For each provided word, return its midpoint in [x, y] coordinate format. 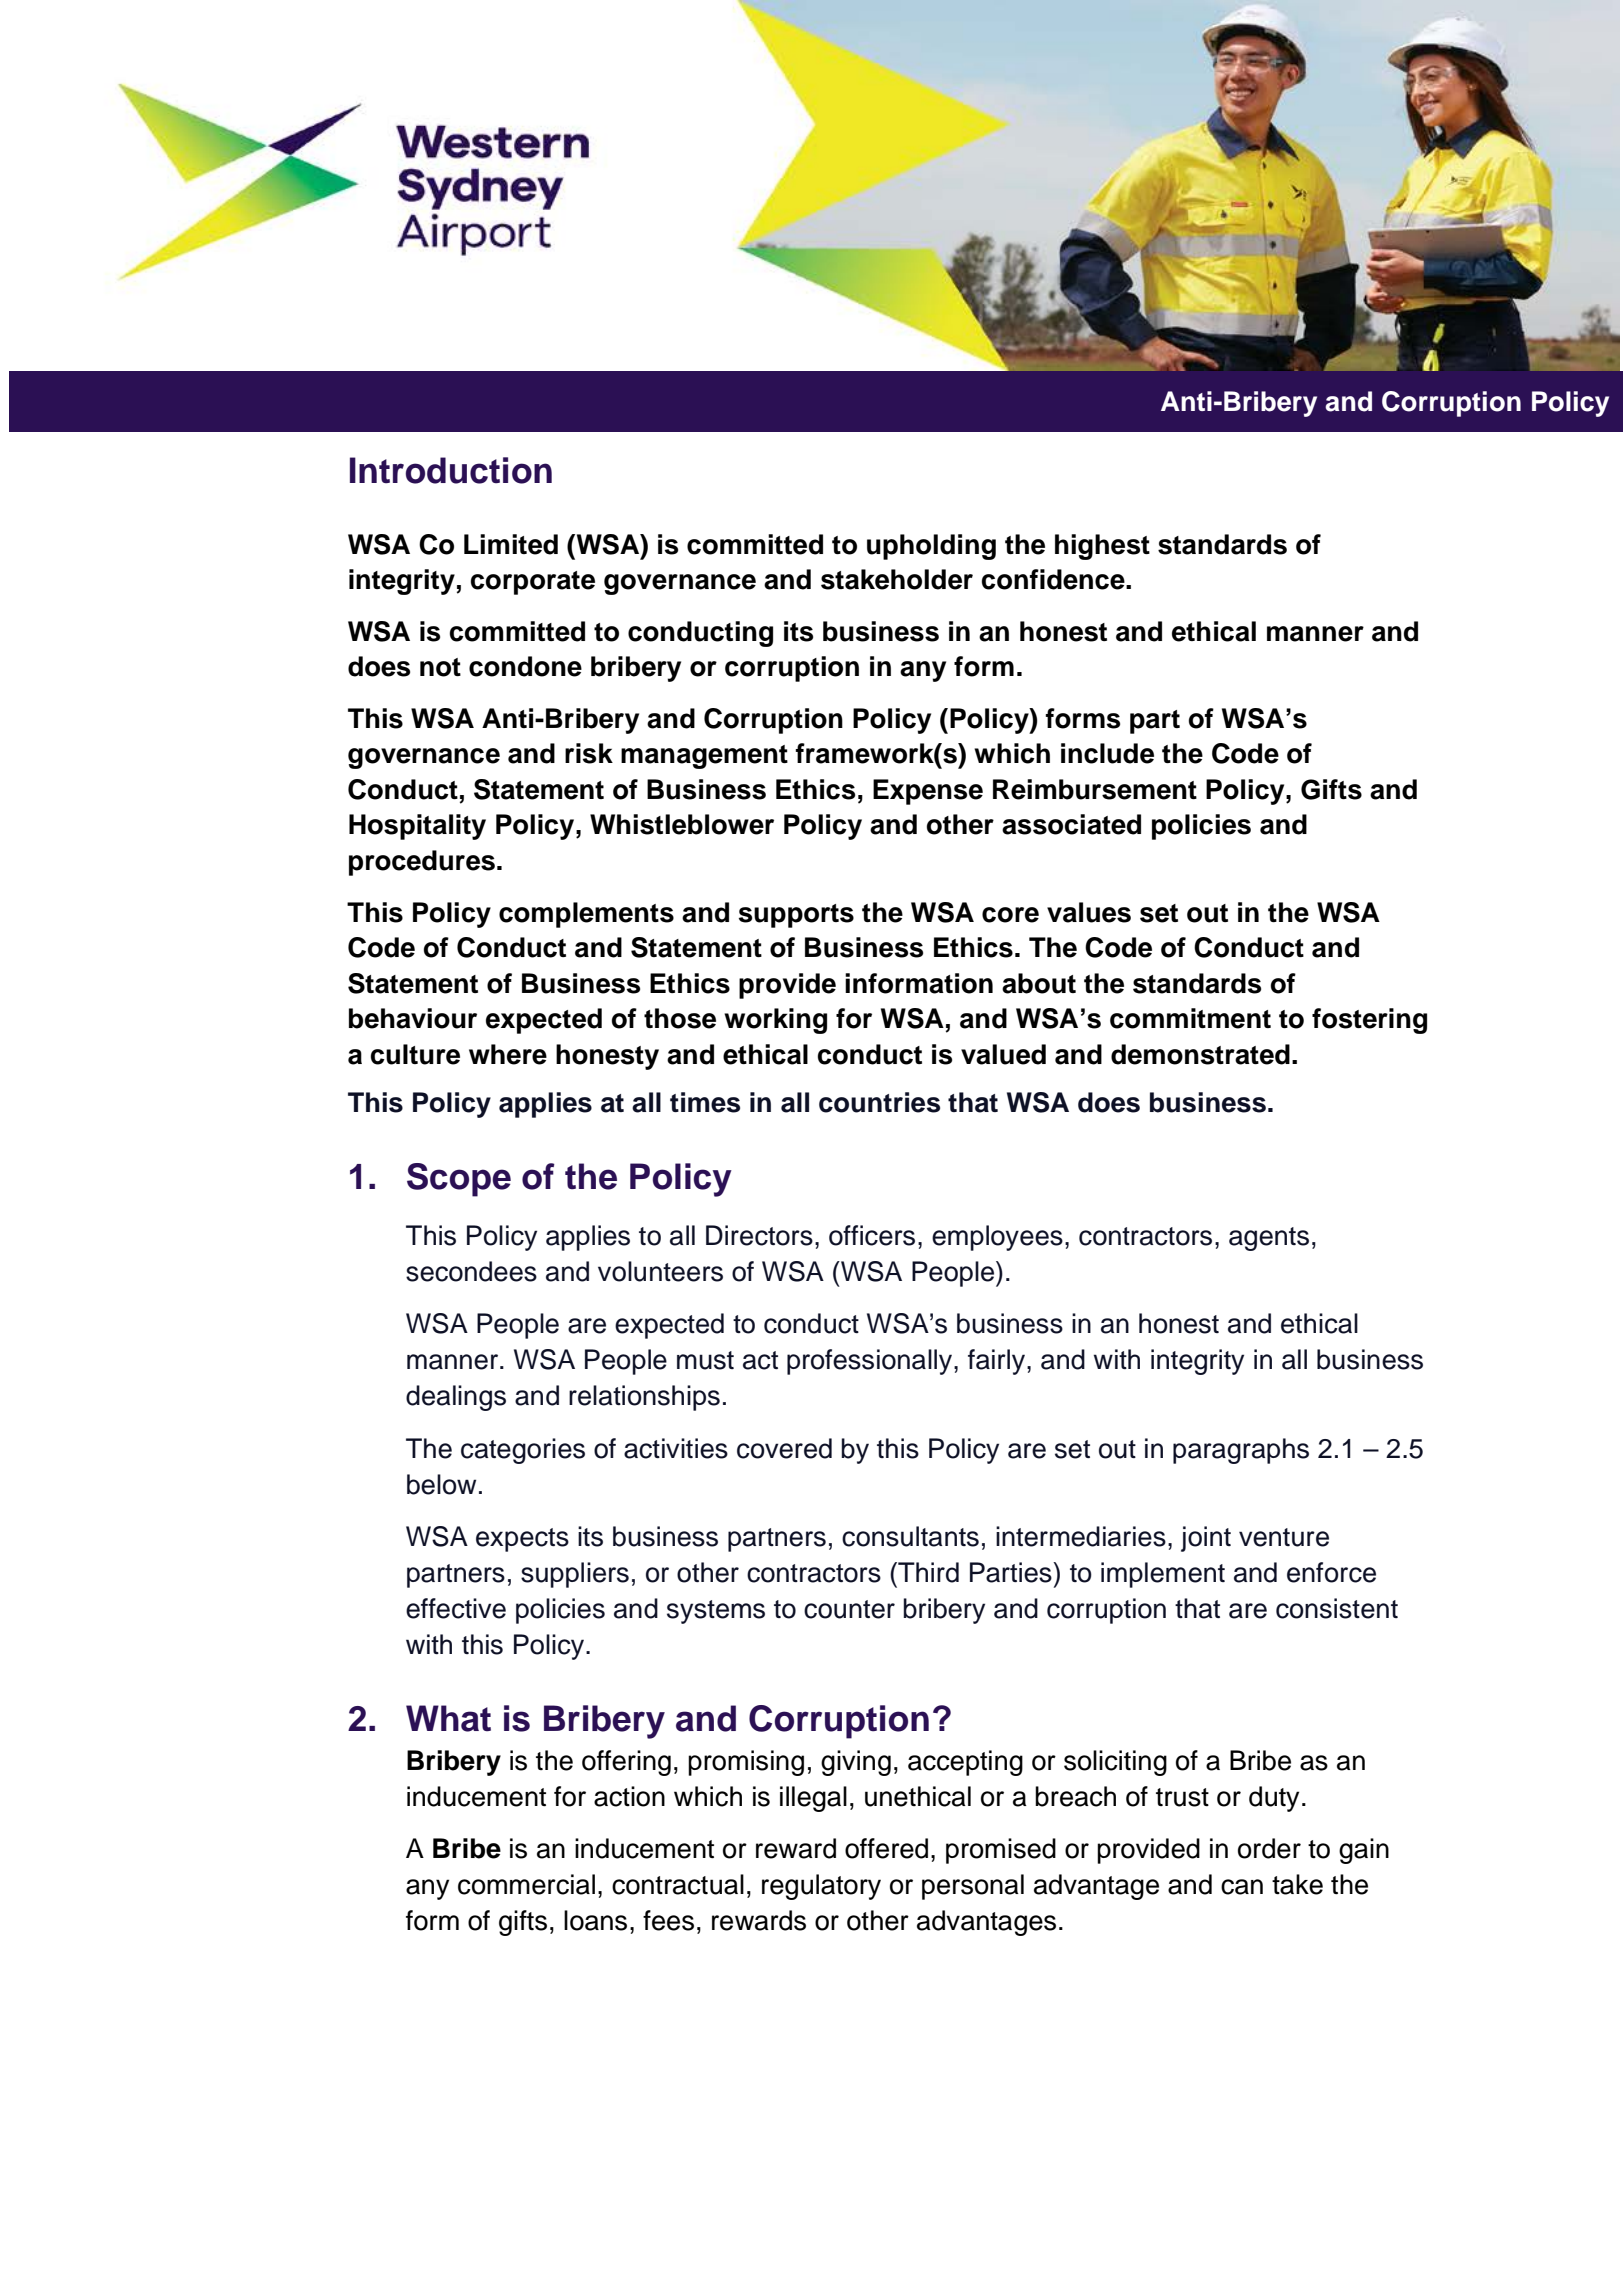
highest [1102, 547]
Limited [511, 544]
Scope [459, 1180]
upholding [931, 547]
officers [872, 1235]
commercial [526, 1884]
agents [1269, 1239]
